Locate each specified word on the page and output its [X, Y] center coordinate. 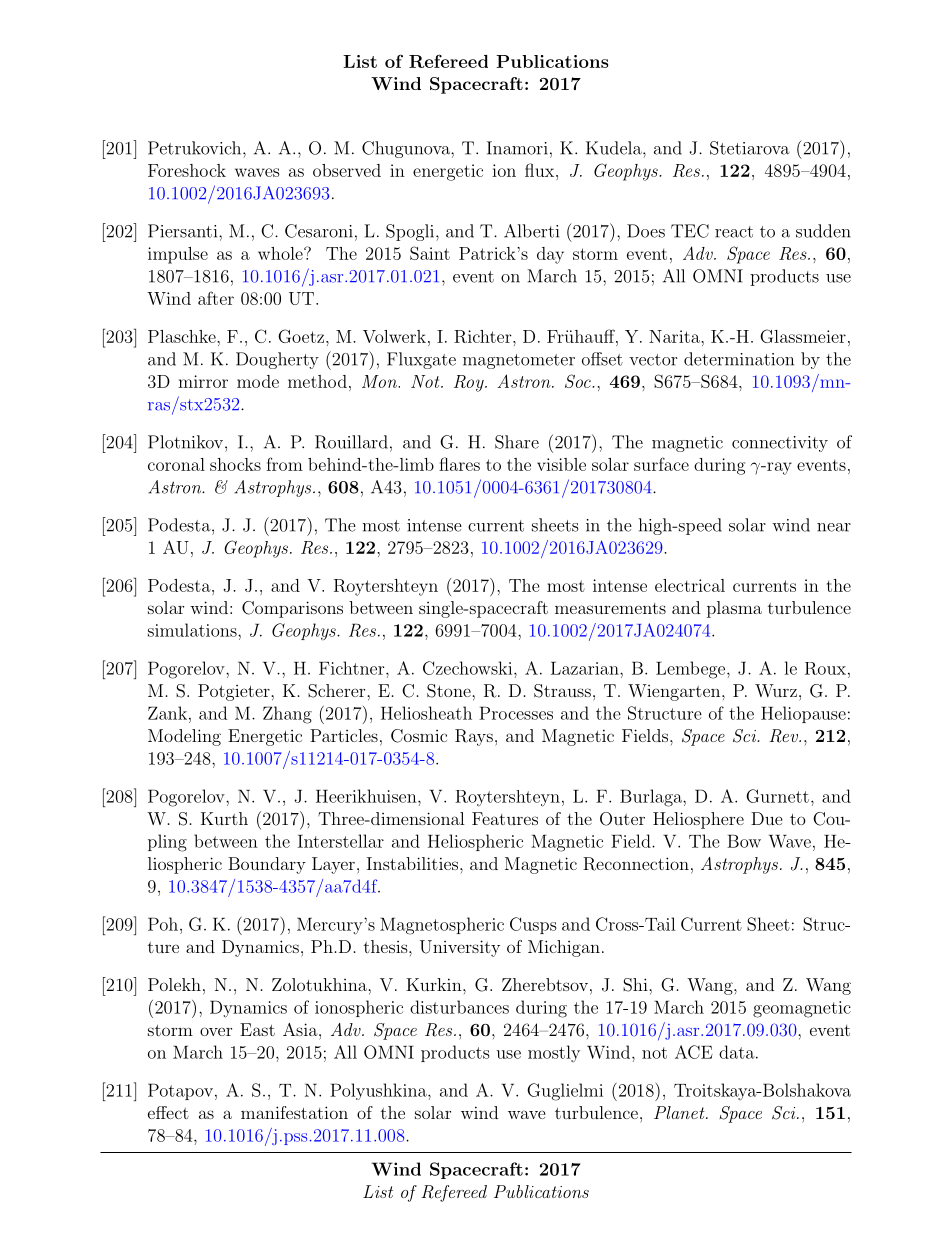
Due [767, 818]
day [550, 255]
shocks [235, 464]
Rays [474, 737]
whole [281, 253]
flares [459, 464]
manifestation [294, 1112]
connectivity [780, 444]
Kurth [224, 818]
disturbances [459, 1007]
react [734, 232]
